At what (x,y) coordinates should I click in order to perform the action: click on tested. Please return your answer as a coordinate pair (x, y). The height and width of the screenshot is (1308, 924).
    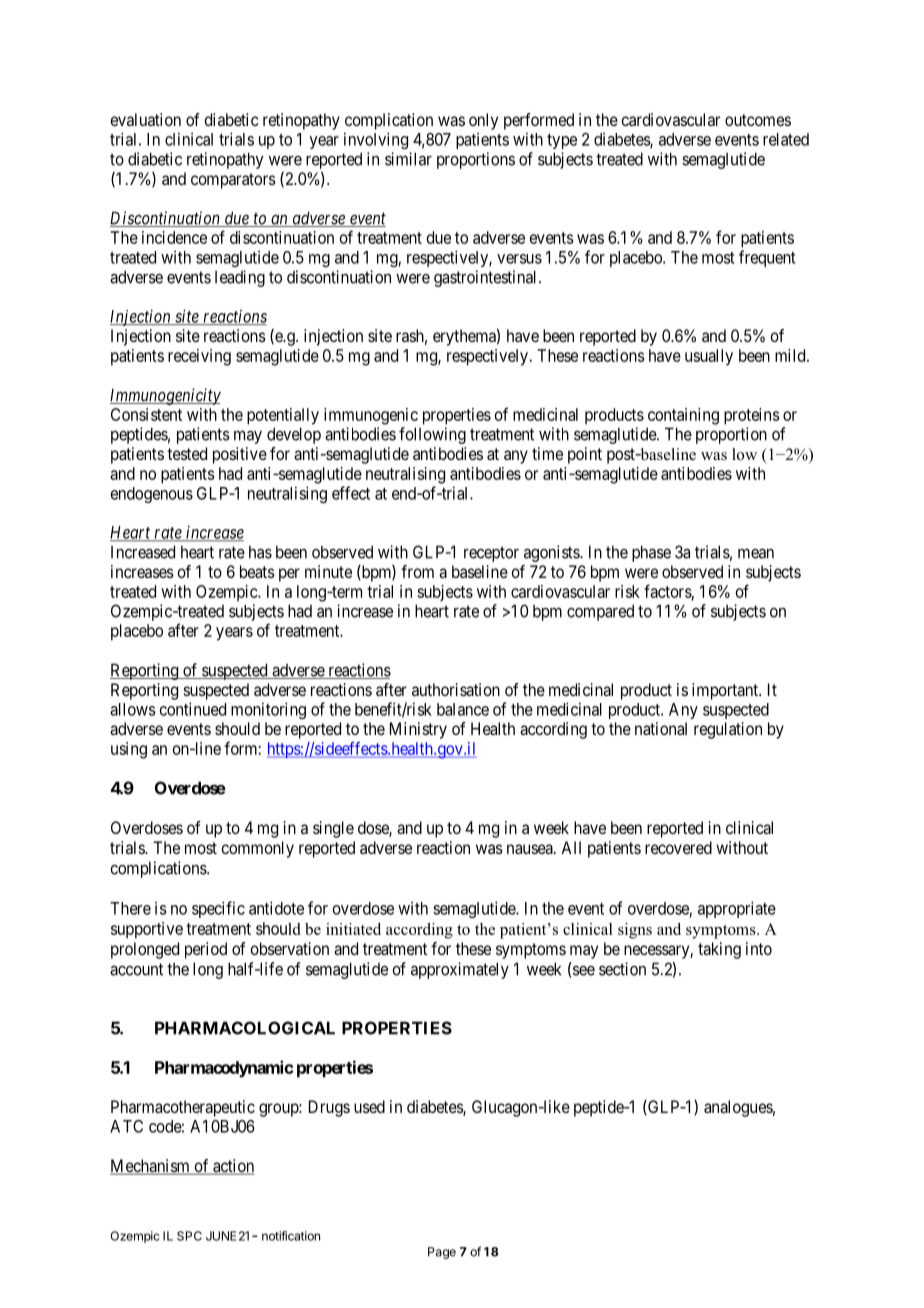
    Looking at the image, I should click on (187, 453).
